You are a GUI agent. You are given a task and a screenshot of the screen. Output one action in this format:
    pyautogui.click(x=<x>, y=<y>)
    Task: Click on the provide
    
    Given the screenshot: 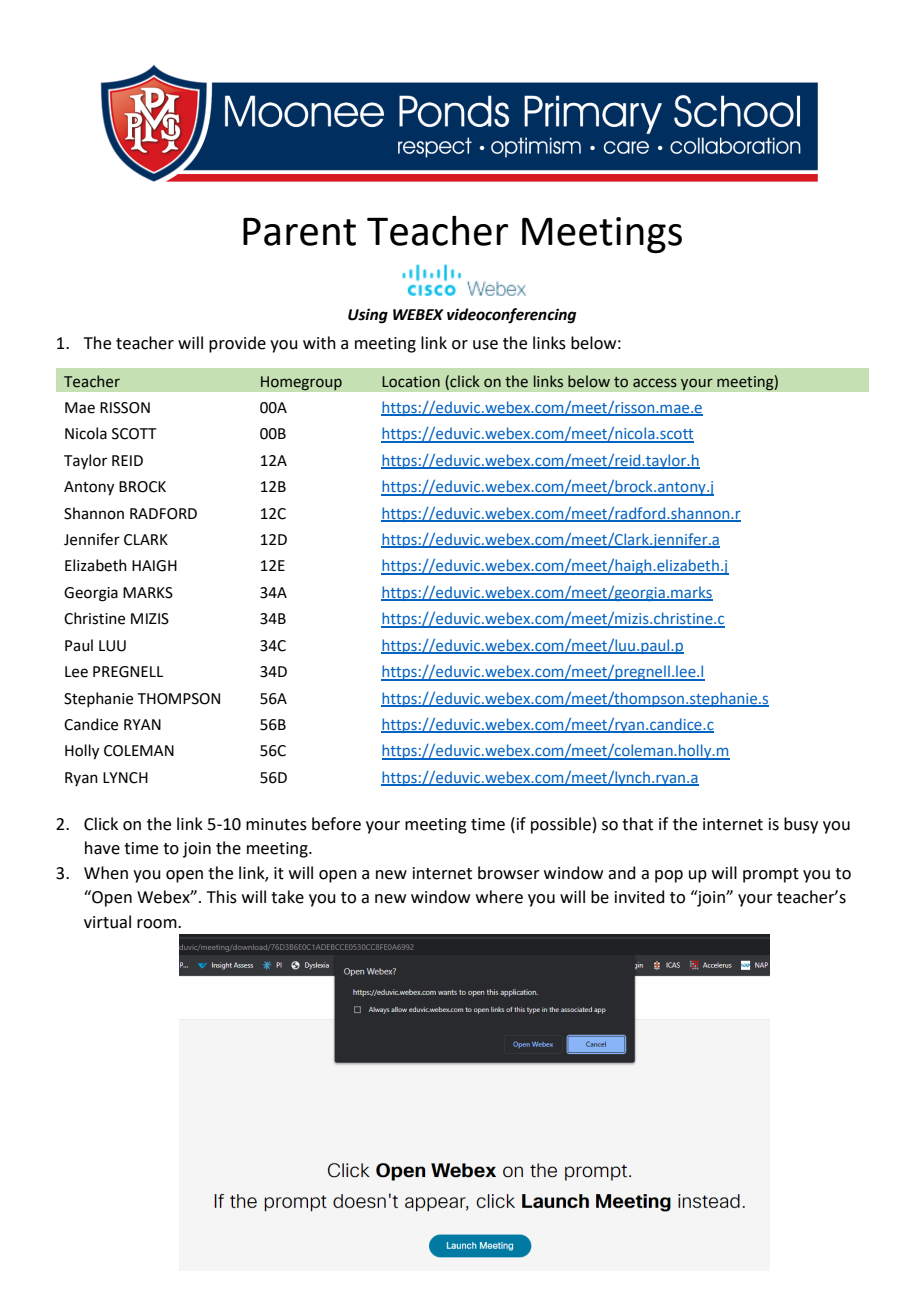 What is the action you would take?
    pyautogui.click(x=237, y=344)
